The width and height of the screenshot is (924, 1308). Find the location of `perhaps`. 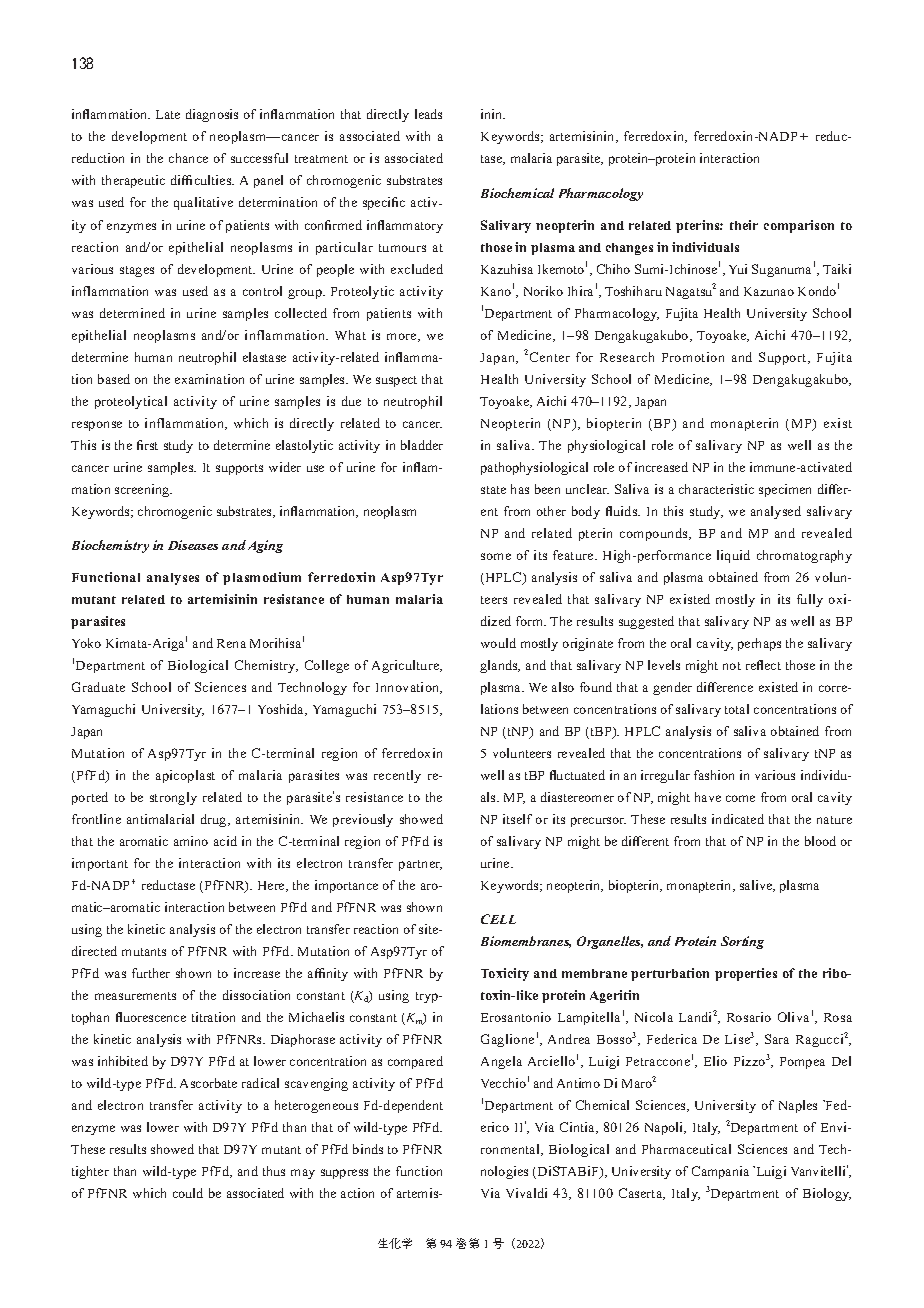

perhaps is located at coordinates (759, 644).
